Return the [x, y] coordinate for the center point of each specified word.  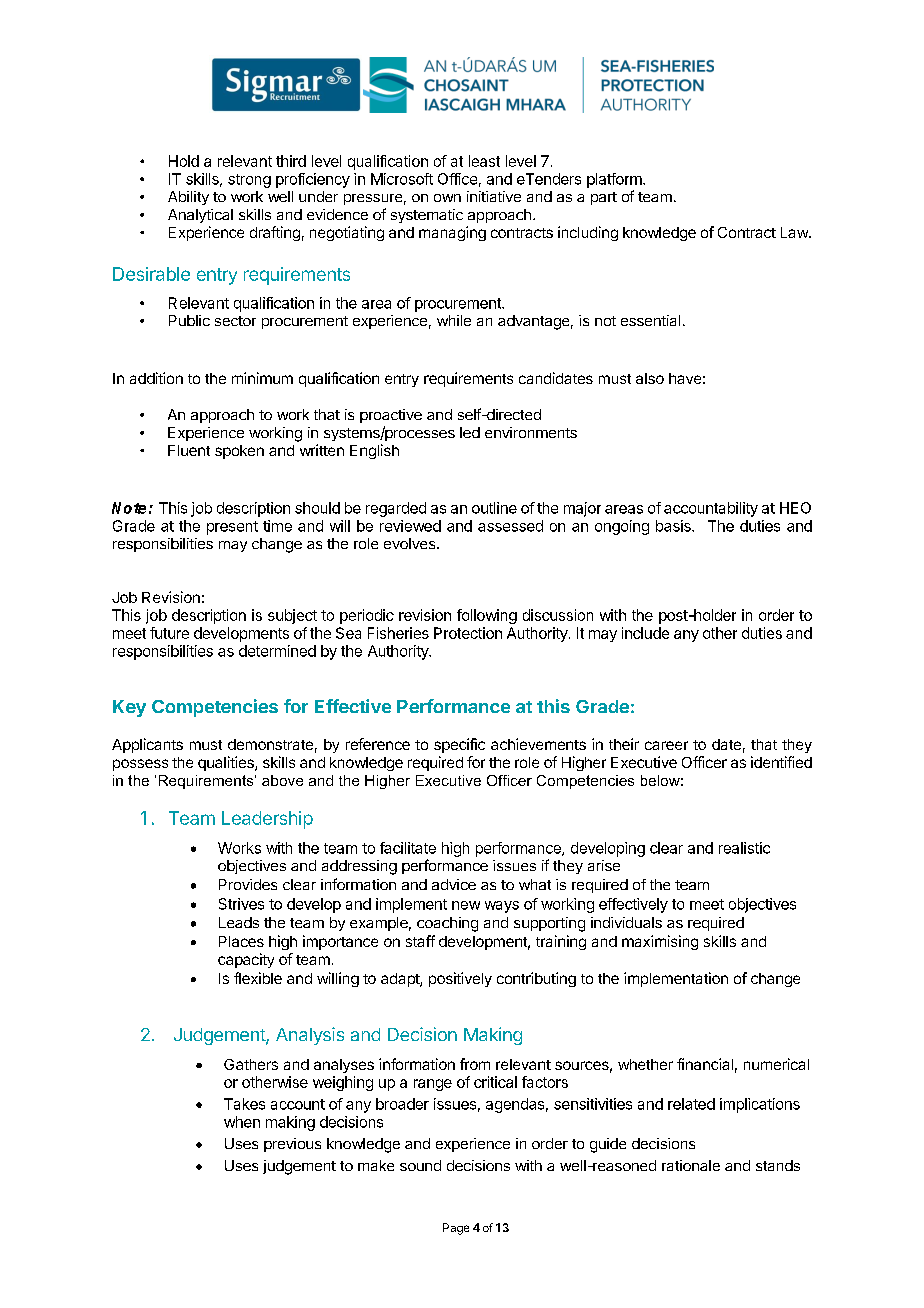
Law [795, 232]
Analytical [200, 216]
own [447, 198]
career [666, 745]
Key [129, 708]
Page [456, 1229]
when [242, 1122]
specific [459, 745]
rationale [691, 1165]
